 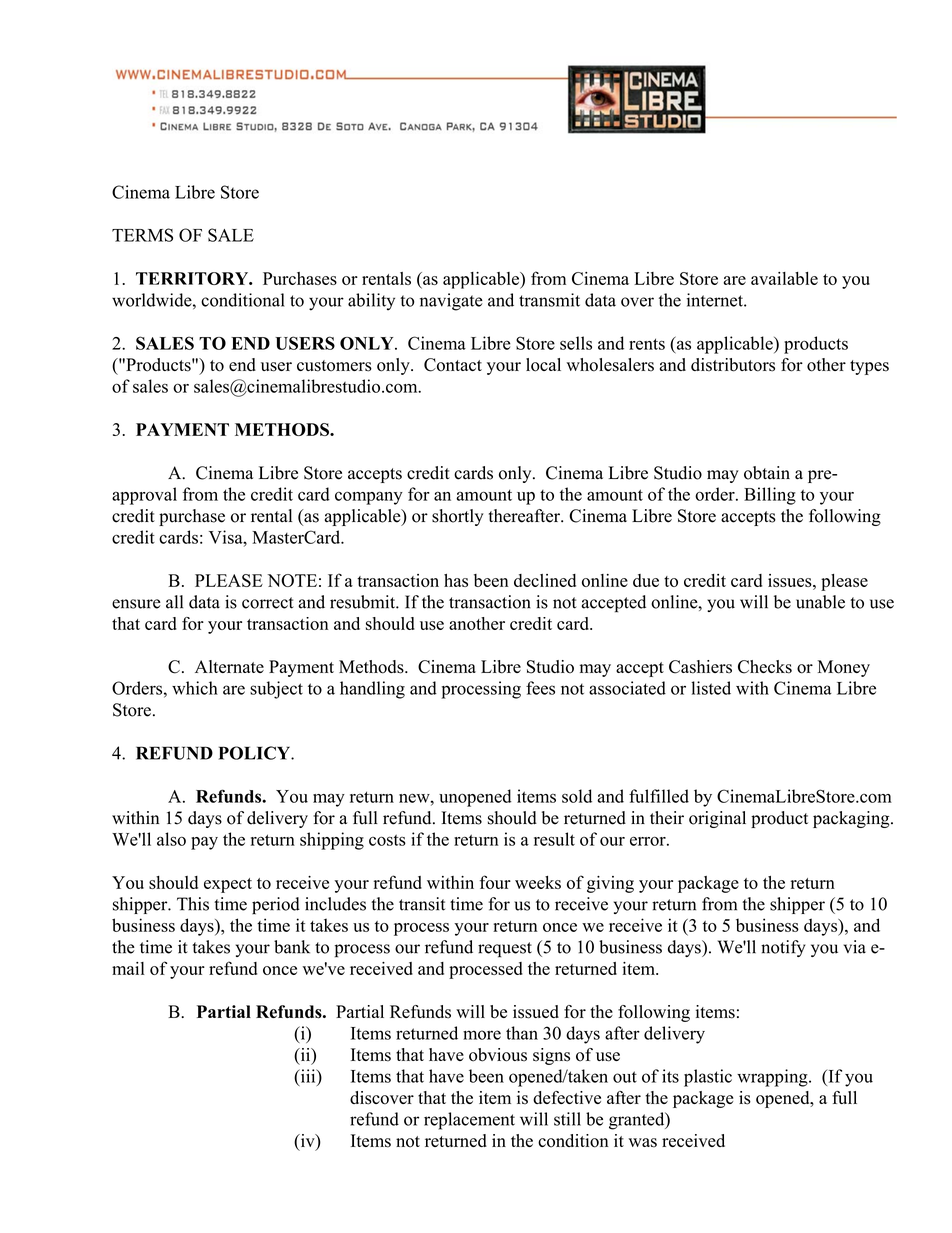 What do you see at coordinates (308, 1077) in the screenshot?
I see `iii` at bounding box center [308, 1077].
